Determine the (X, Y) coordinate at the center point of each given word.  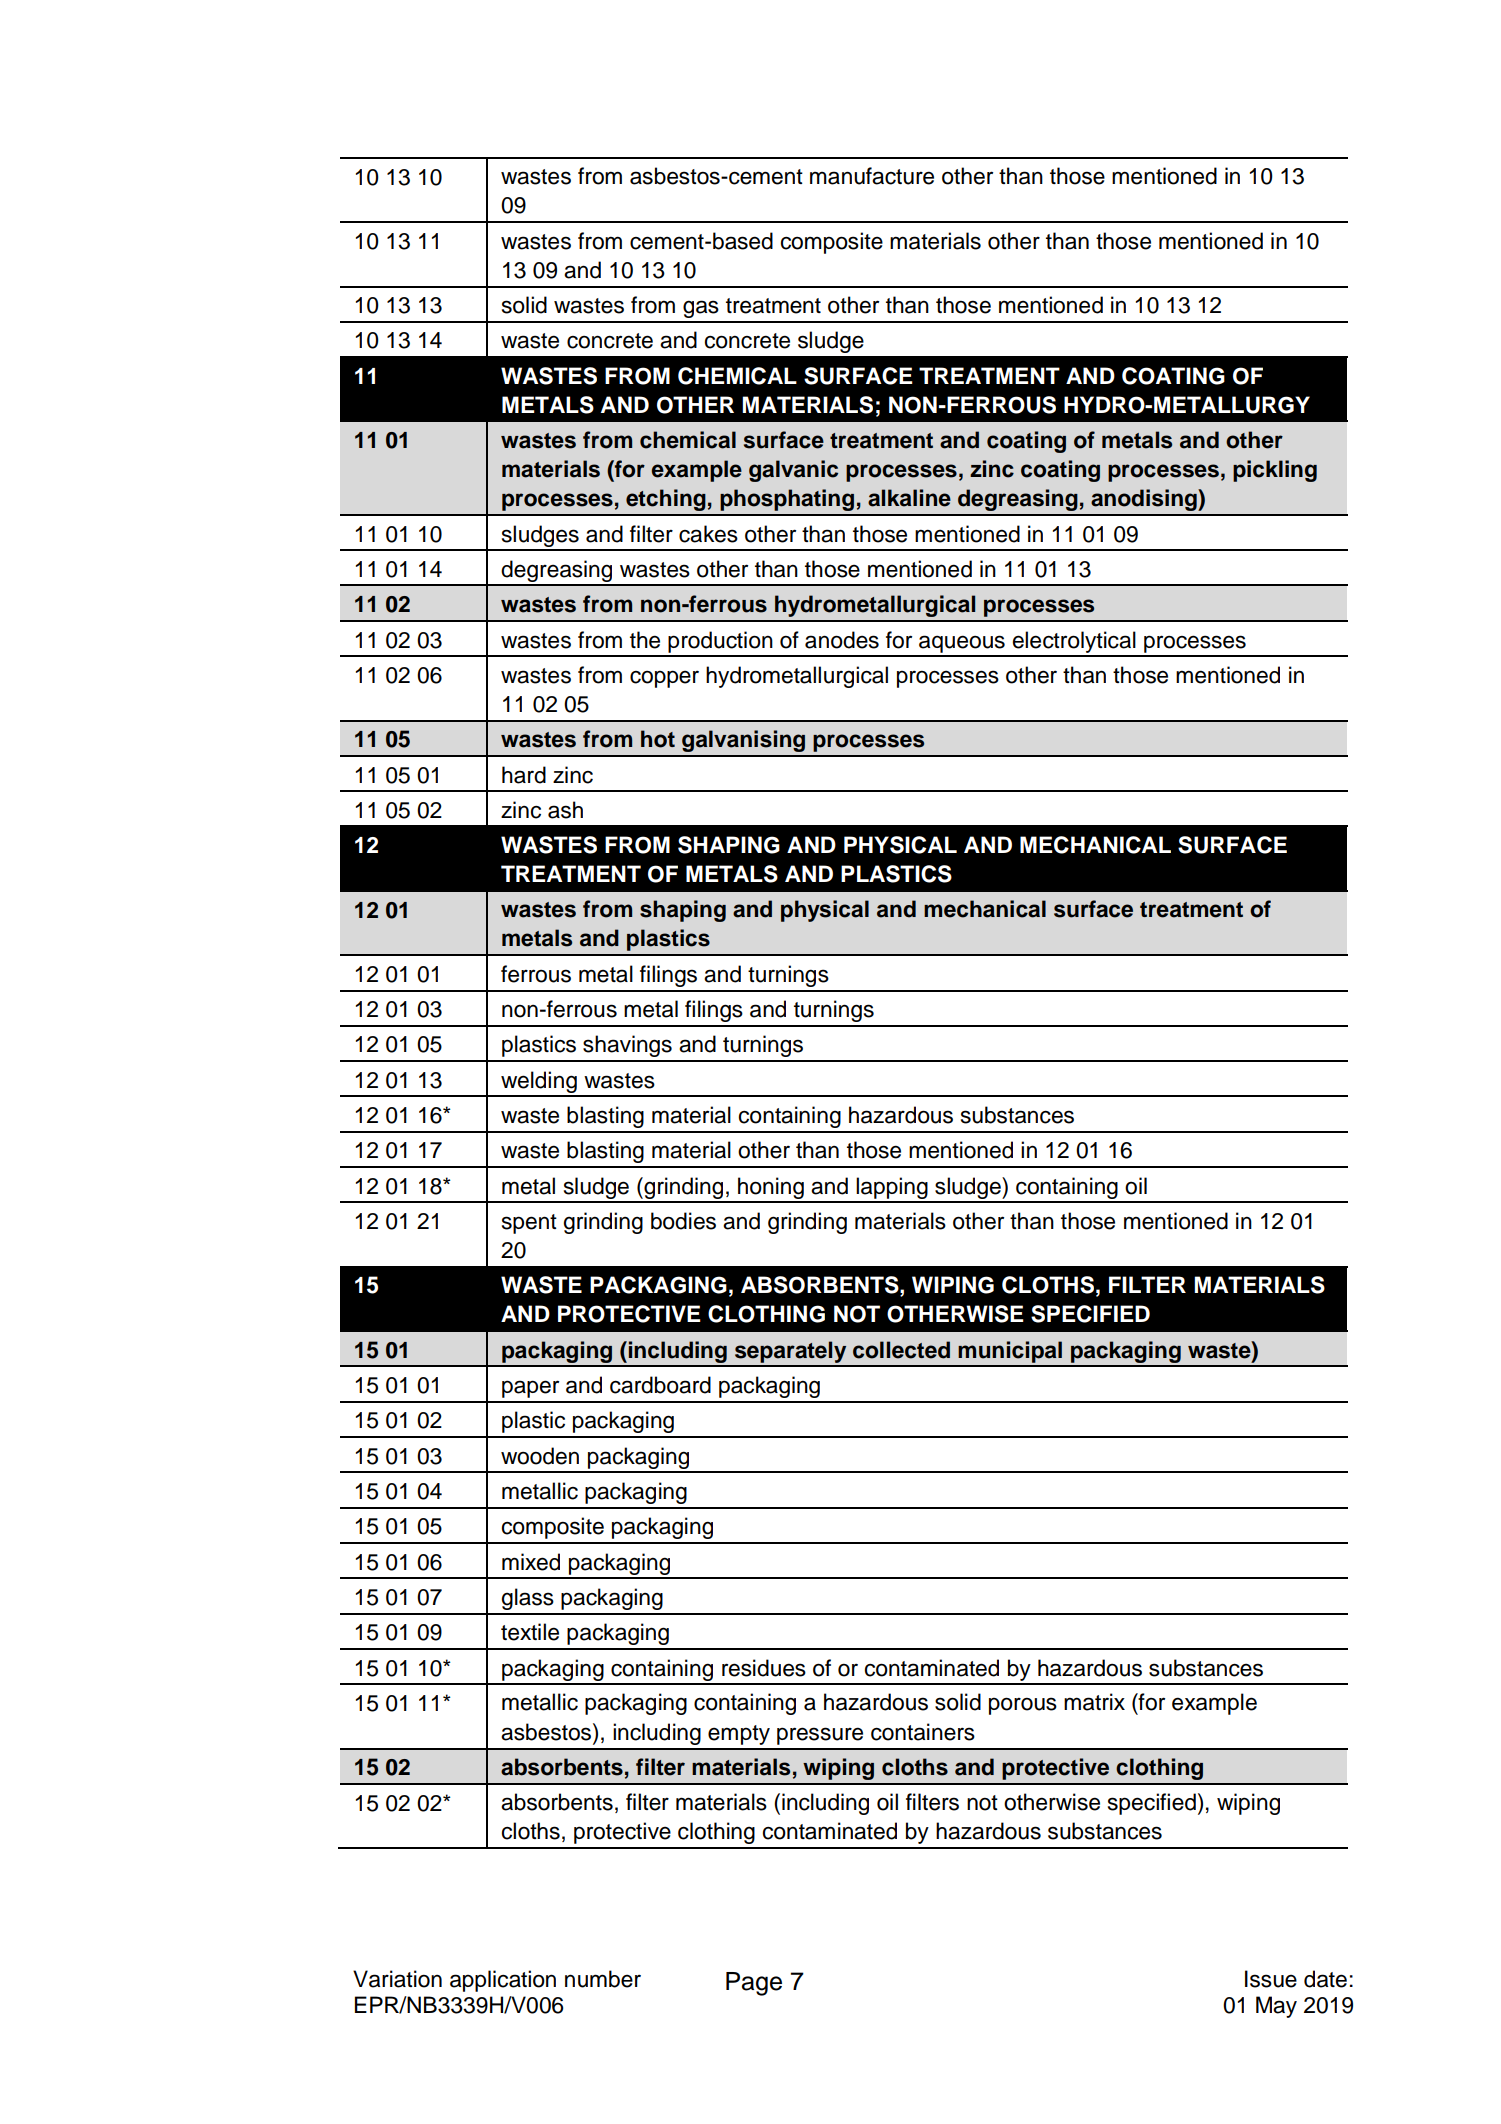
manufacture (872, 176)
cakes (708, 534)
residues (764, 1668)
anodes (842, 640)
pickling (1275, 471)
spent (529, 1224)
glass (528, 1599)
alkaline (909, 498)
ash (565, 810)
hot (658, 739)
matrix (1094, 1702)
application (503, 1981)
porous (1023, 1706)
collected (901, 1350)
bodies (683, 1221)
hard (524, 775)
